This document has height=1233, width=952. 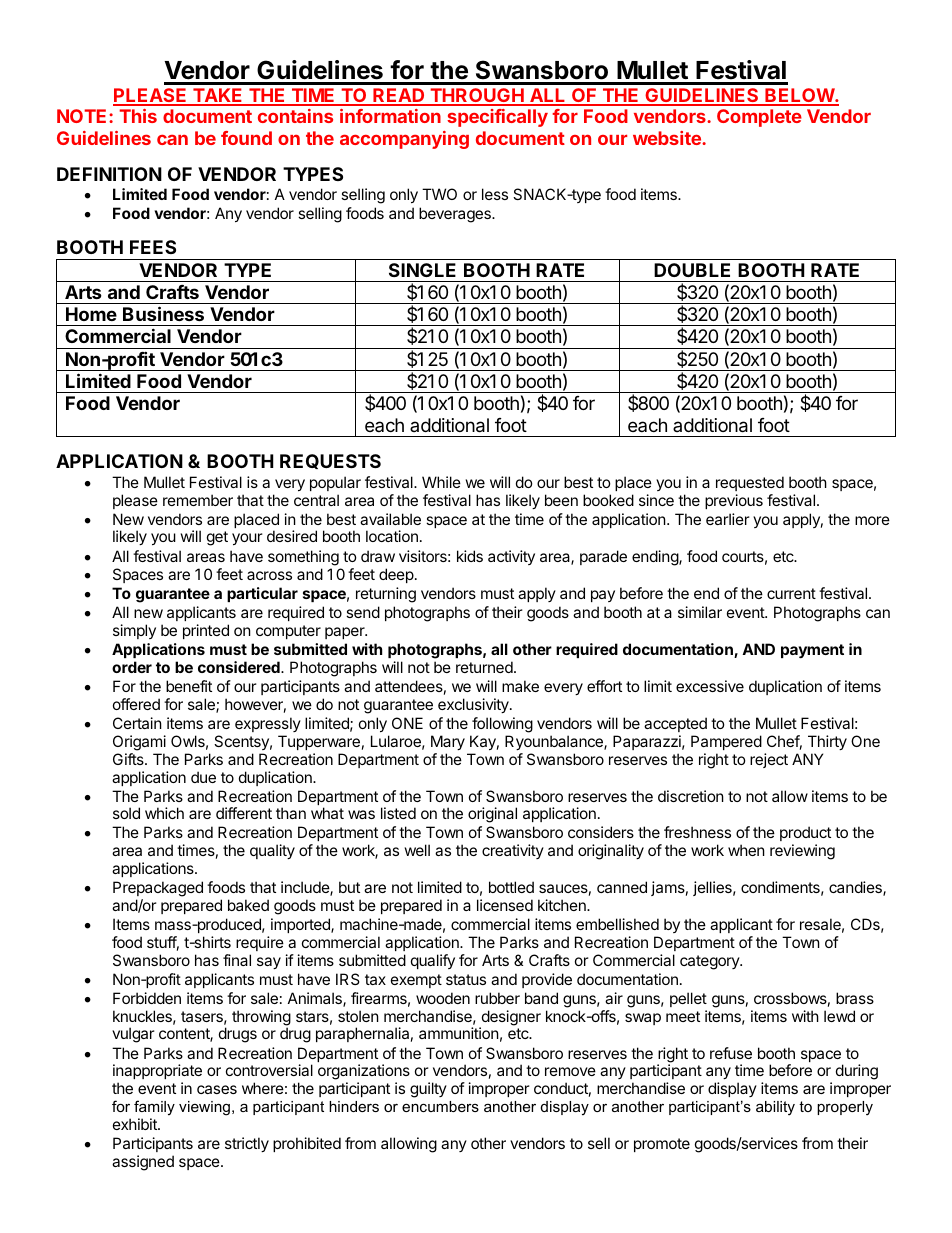 I want to click on ability, so click(x=775, y=1108).
